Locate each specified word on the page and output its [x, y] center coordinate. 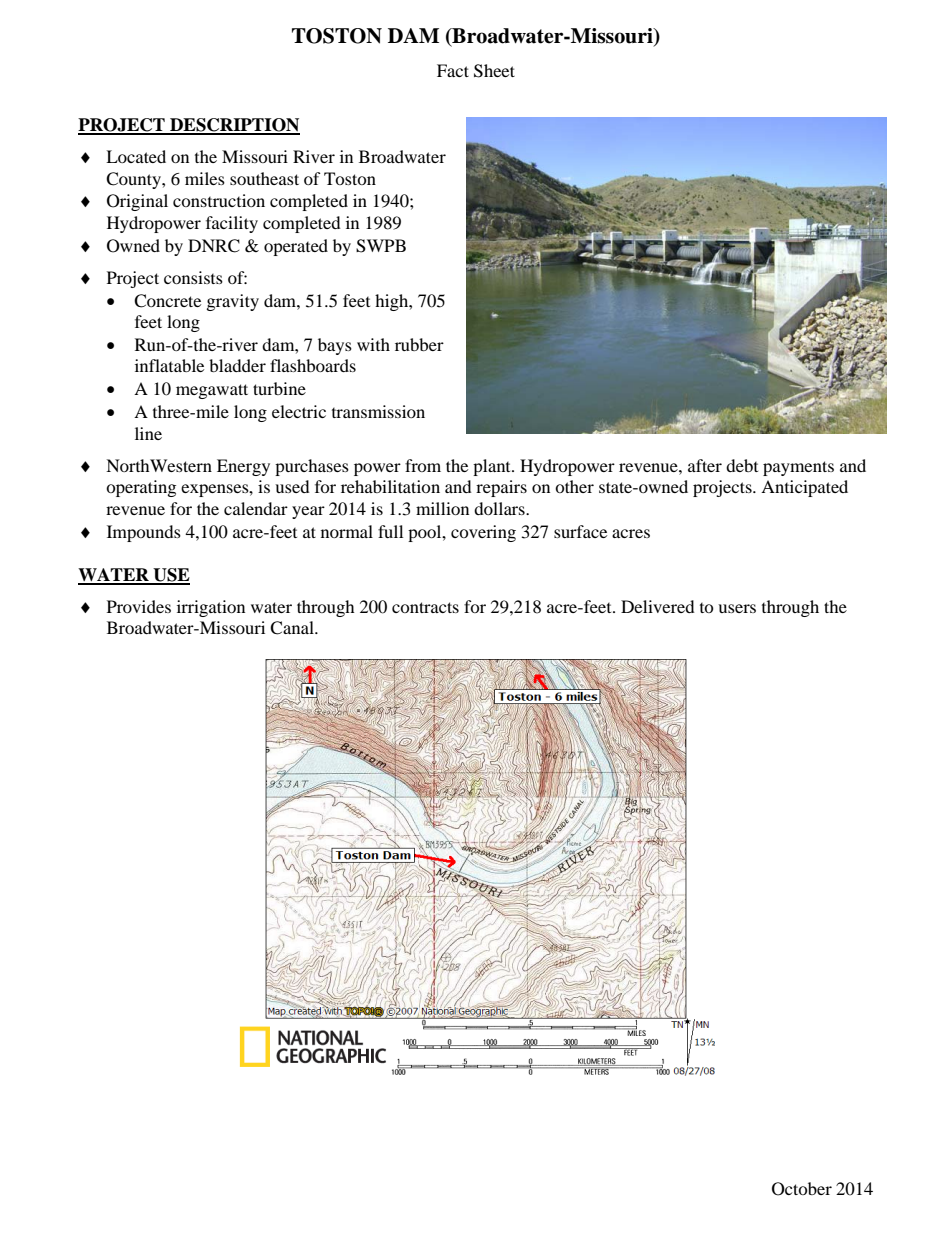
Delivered [658, 606]
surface [580, 531]
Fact [453, 70]
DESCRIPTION [234, 126]
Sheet [494, 71]
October [802, 1189]
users [737, 608]
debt [742, 465]
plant [493, 467]
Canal [293, 628]
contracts [425, 607]
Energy [243, 467]
